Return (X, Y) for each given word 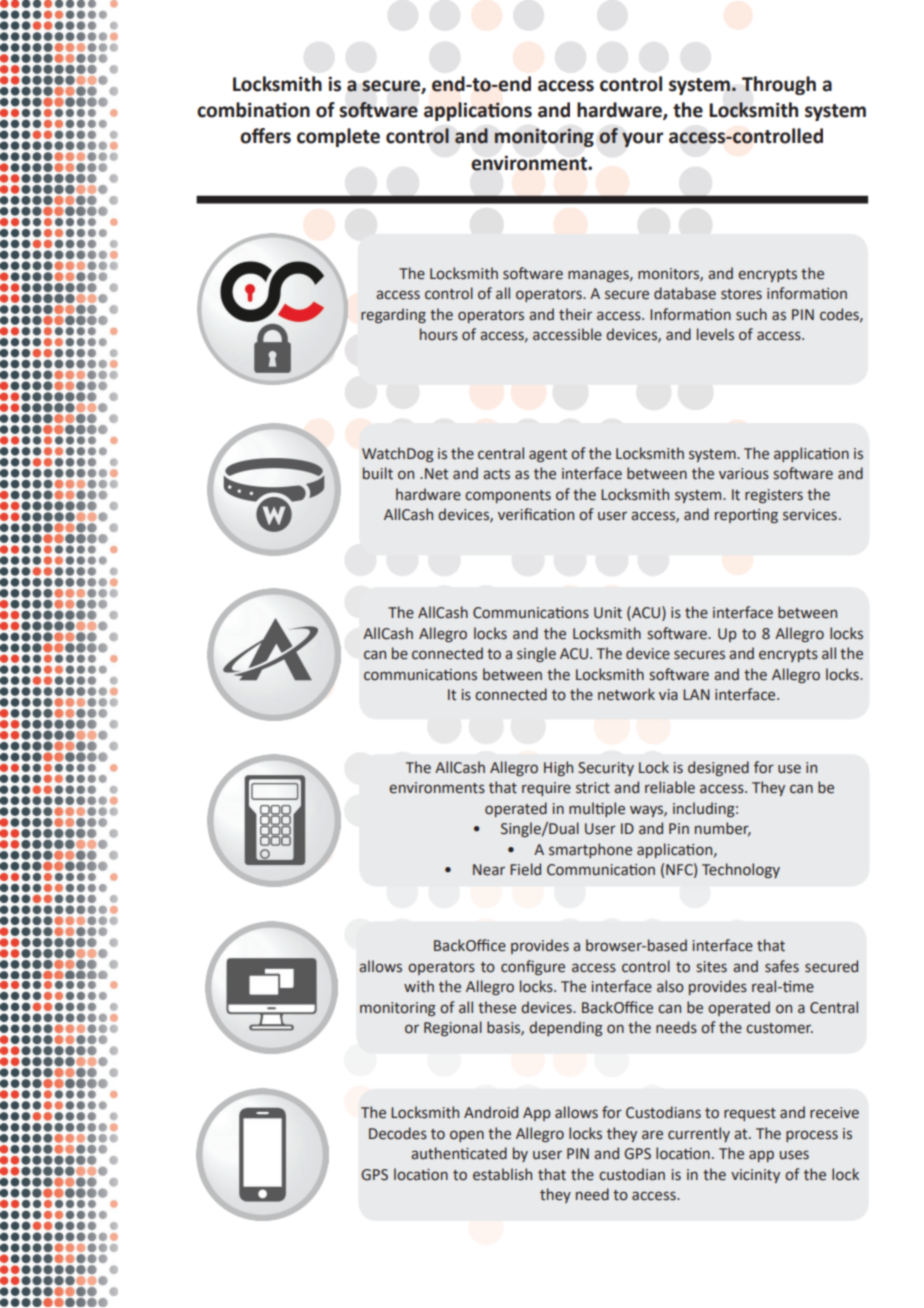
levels (715, 334)
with (419, 986)
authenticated (459, 1153)
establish (502, 1174)
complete (338, 137)
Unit (608, 613)
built (378, 473)
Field (525, 869)
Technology (741, 870)
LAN (696, 694)
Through (779, 85)
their (575, 314)
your (642, 139)
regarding (393, 315)
